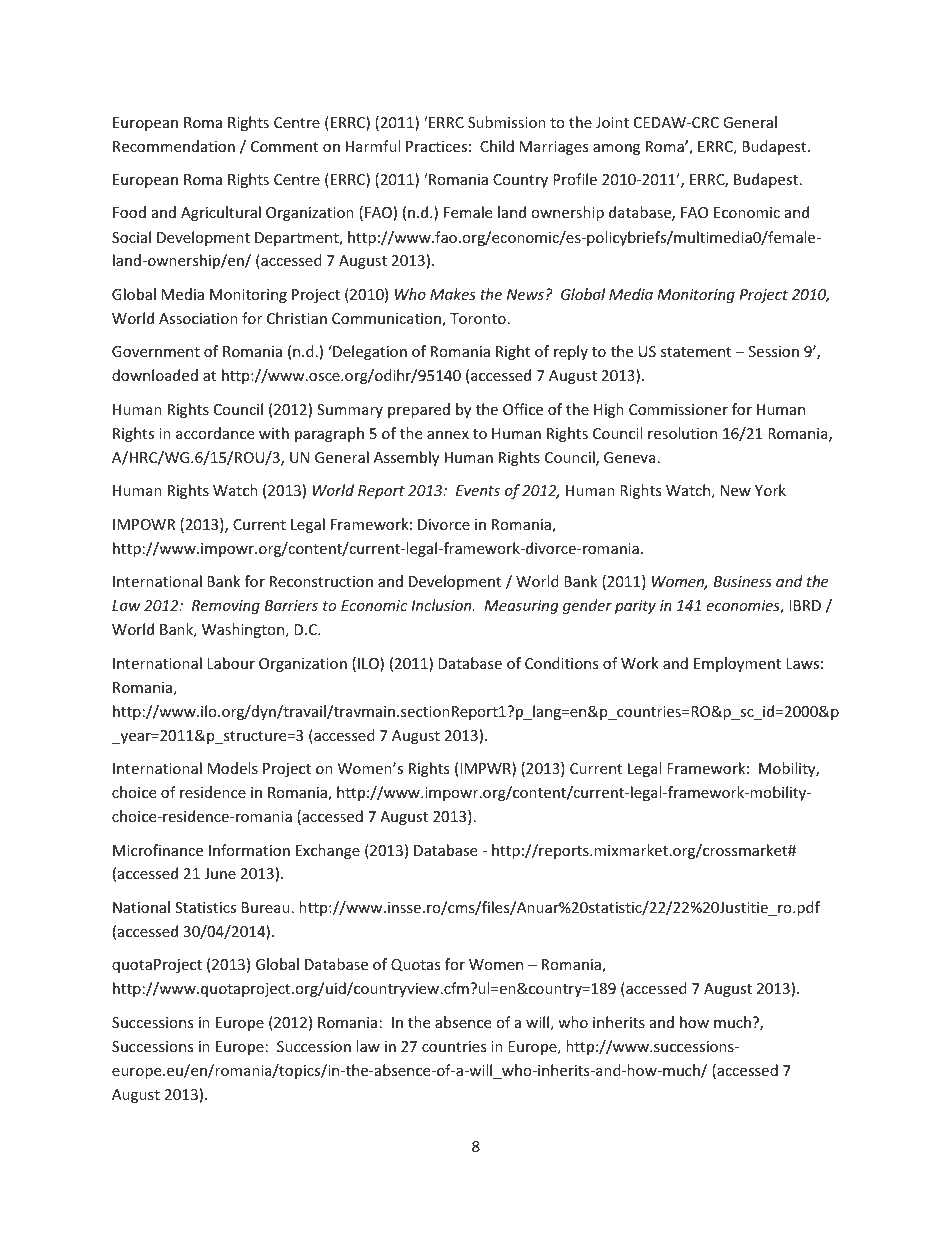 This document has height=1233, width=952. Describe the element at coordinates (416, 965) in the document. I see `Quotas` at that location.
